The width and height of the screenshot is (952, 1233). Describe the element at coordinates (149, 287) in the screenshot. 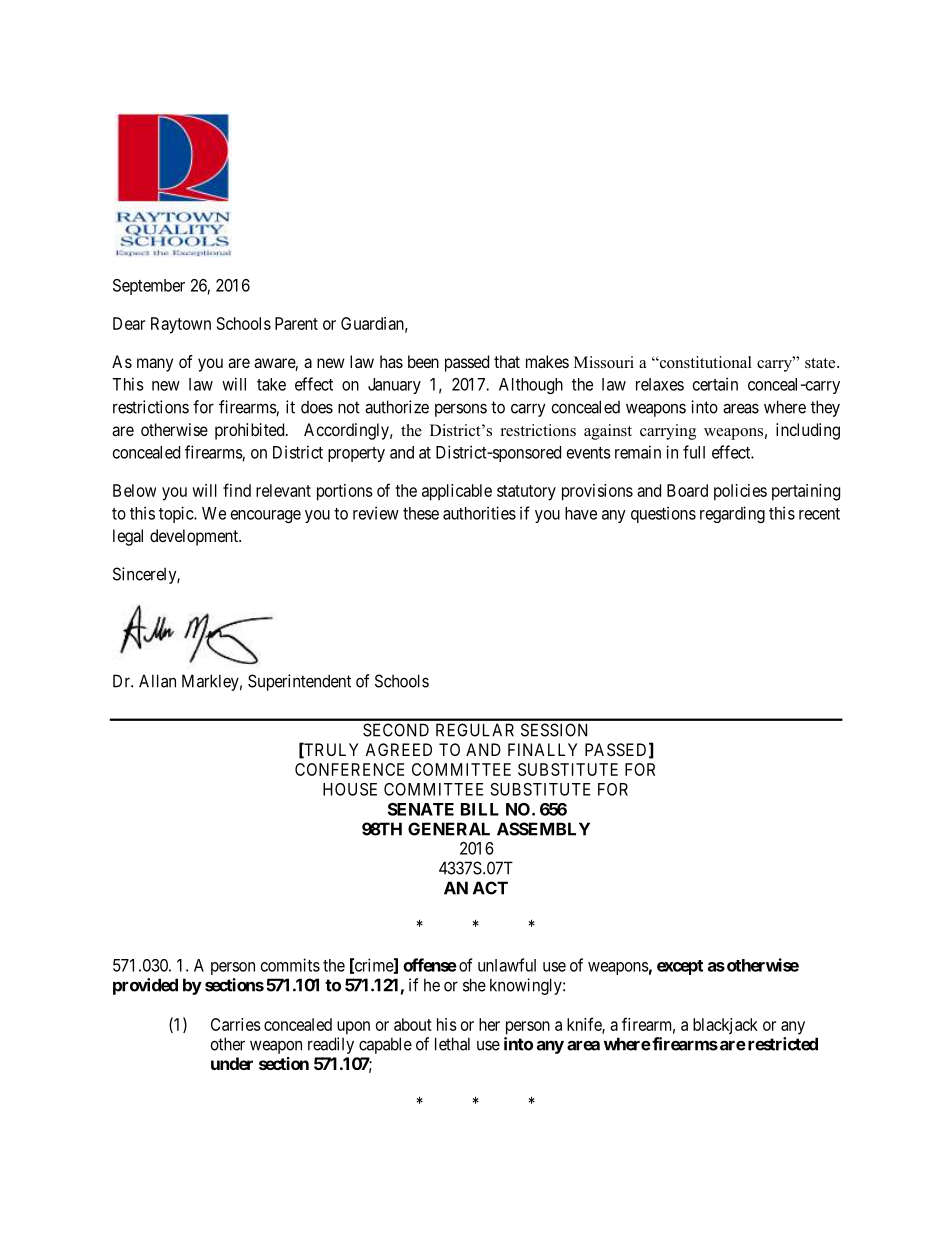

I see `September` at that location.
